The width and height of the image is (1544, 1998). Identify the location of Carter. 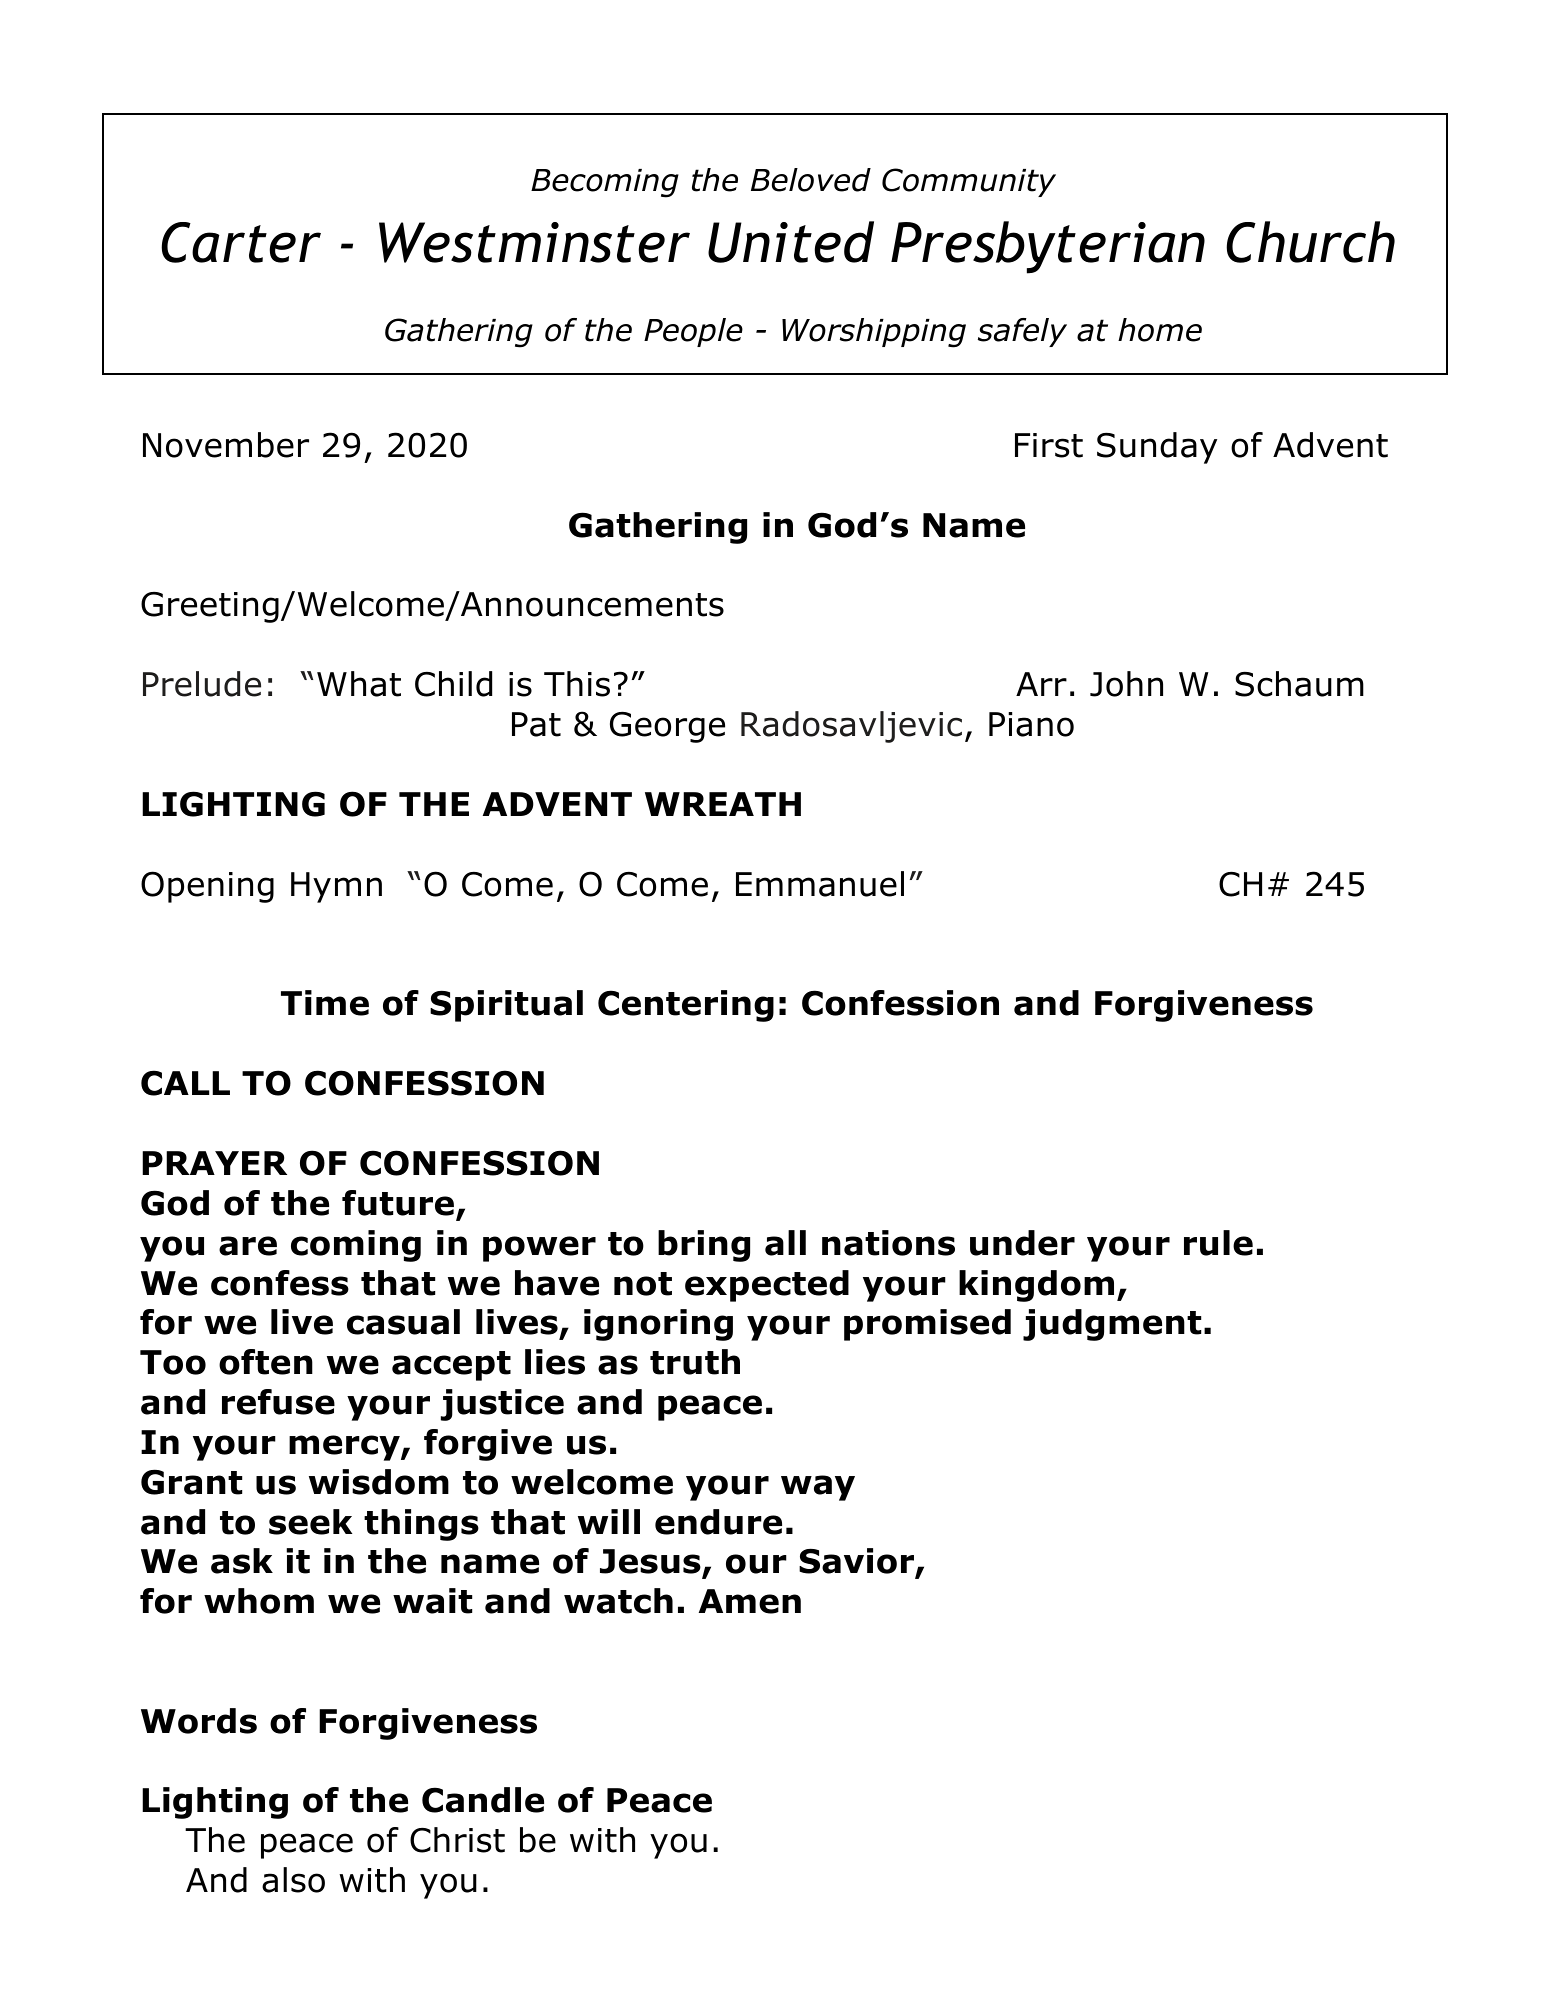
(241, 242).
